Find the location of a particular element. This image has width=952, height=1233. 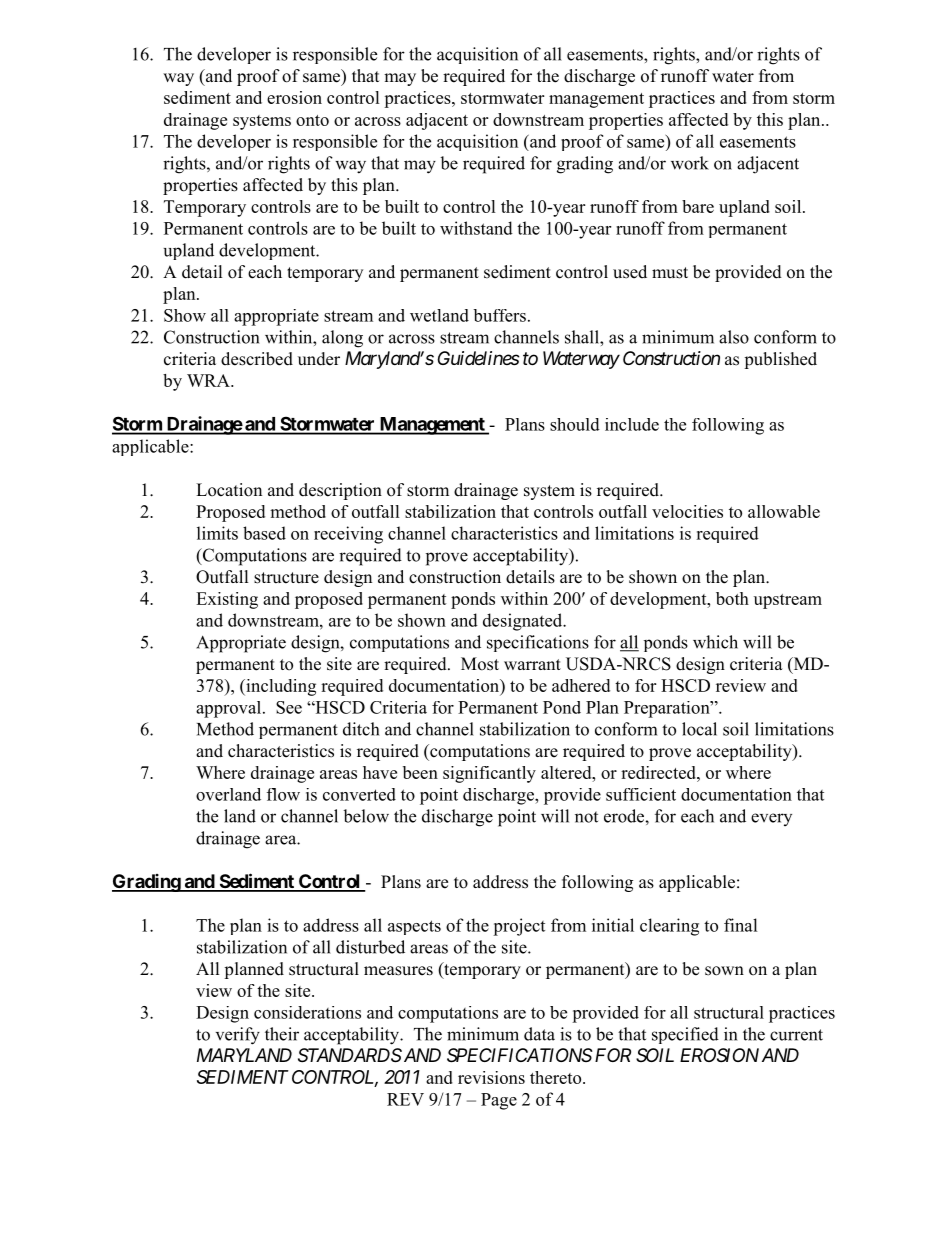

every is located at coordinates (771, 819).
